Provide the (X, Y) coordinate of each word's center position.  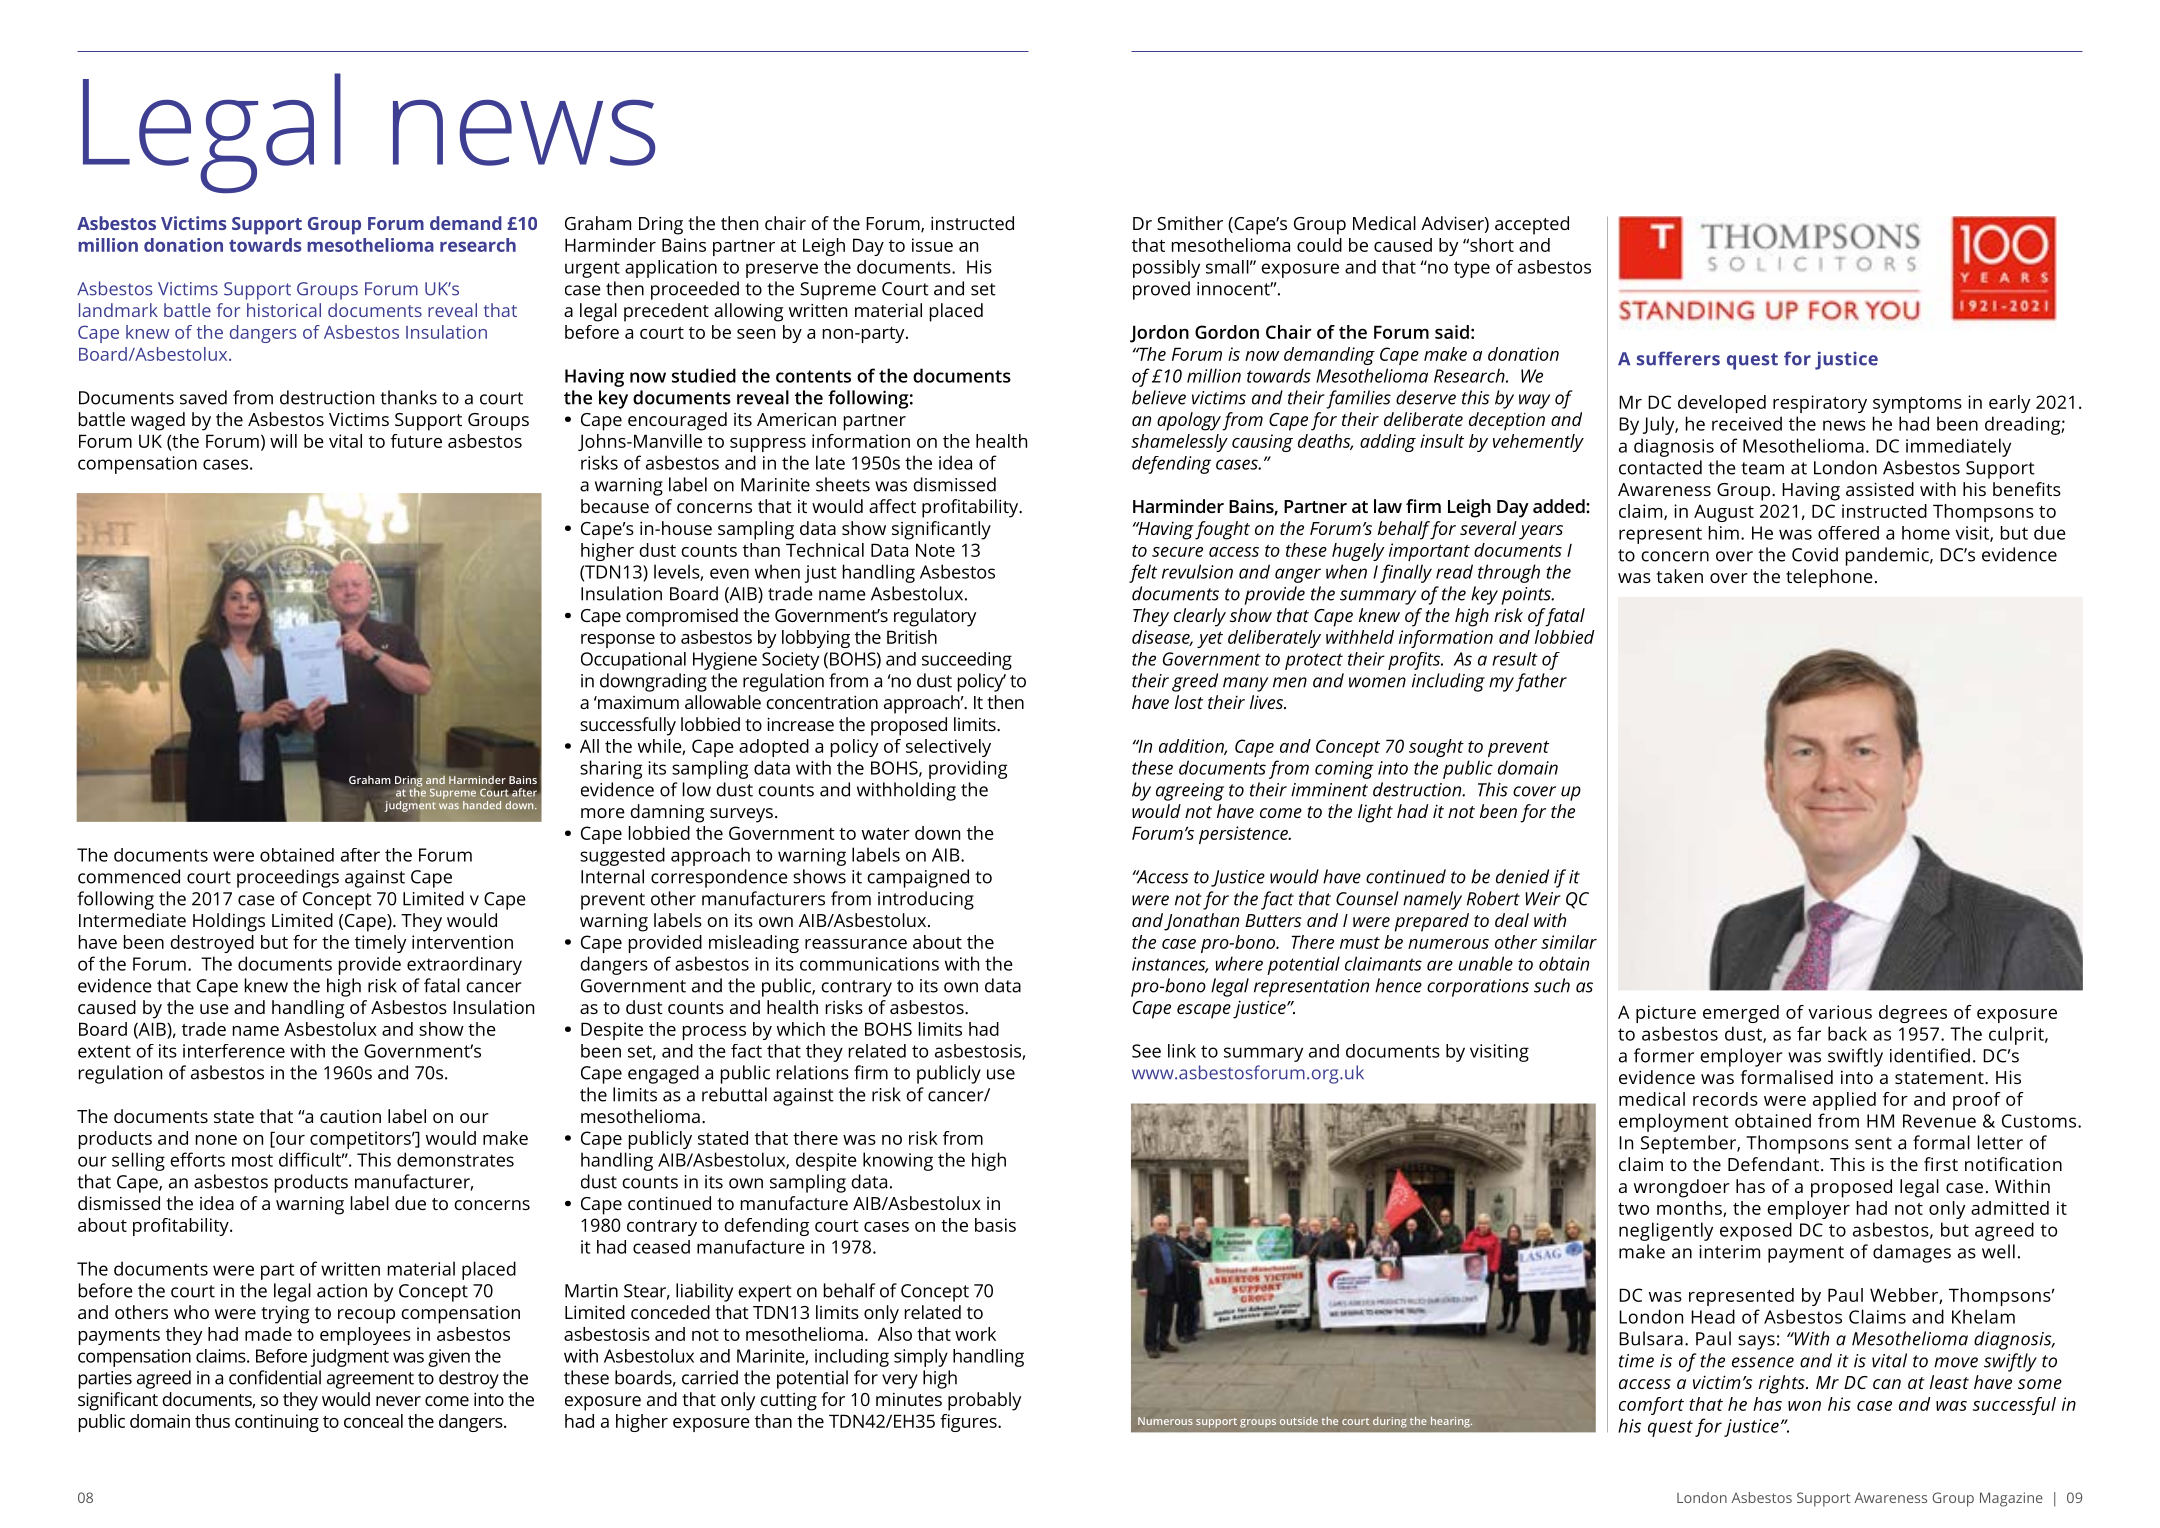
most (252, 1160)
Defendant (1773, 1164)
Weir (1543, 899)
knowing (898, 1161)
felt (1143, 573)
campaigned (918, 878)
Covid (1815, 554)
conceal (373, 1421)
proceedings (288, 878)
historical (284, 310)
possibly (1166, 269)
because (615, 506)
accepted (1532, 225)
